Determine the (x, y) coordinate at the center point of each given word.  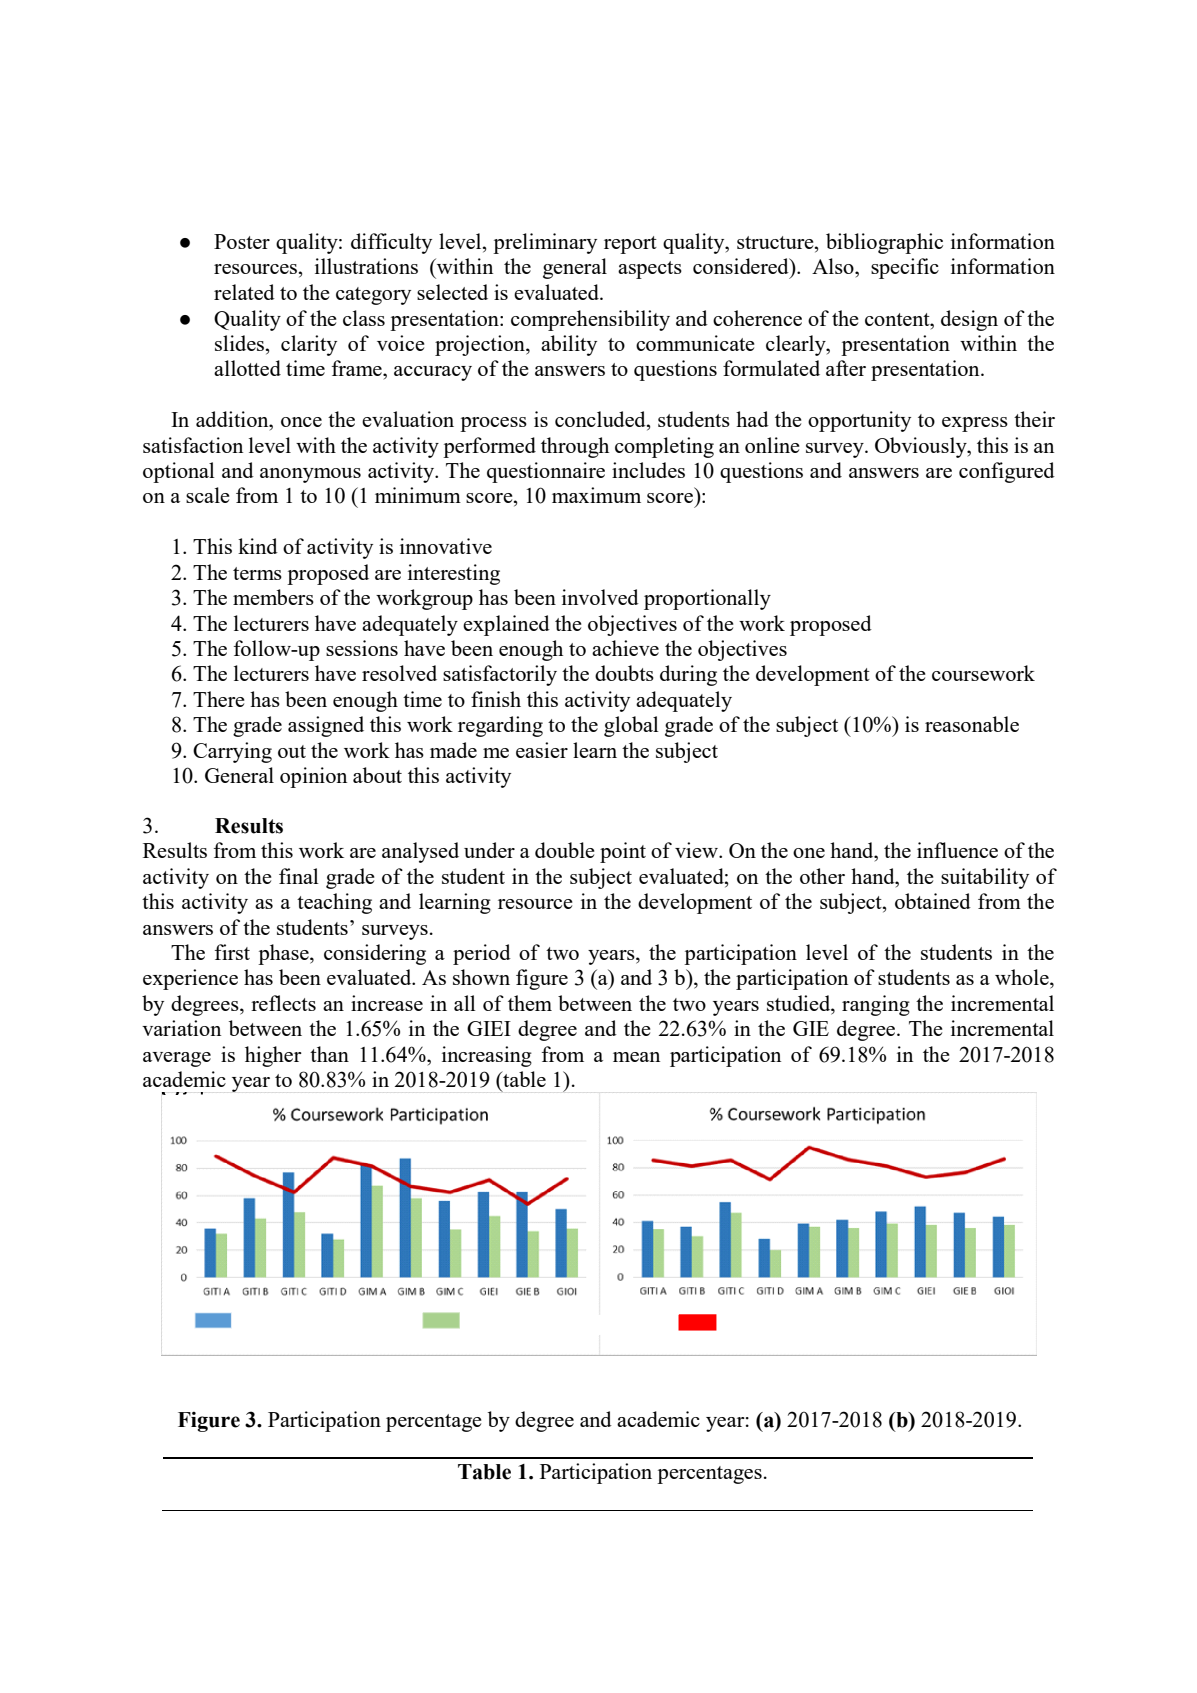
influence (957, 850)
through (575, 447)
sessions (362, 648)
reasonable (972, 724)
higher (273, 1056)
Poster (242, 241)
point (623, 852)
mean (636, 1057)
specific (905, 268)
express (975, 424)
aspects (650, 270)
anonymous (310, 475)
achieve (625, 648)
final (299, 876)
